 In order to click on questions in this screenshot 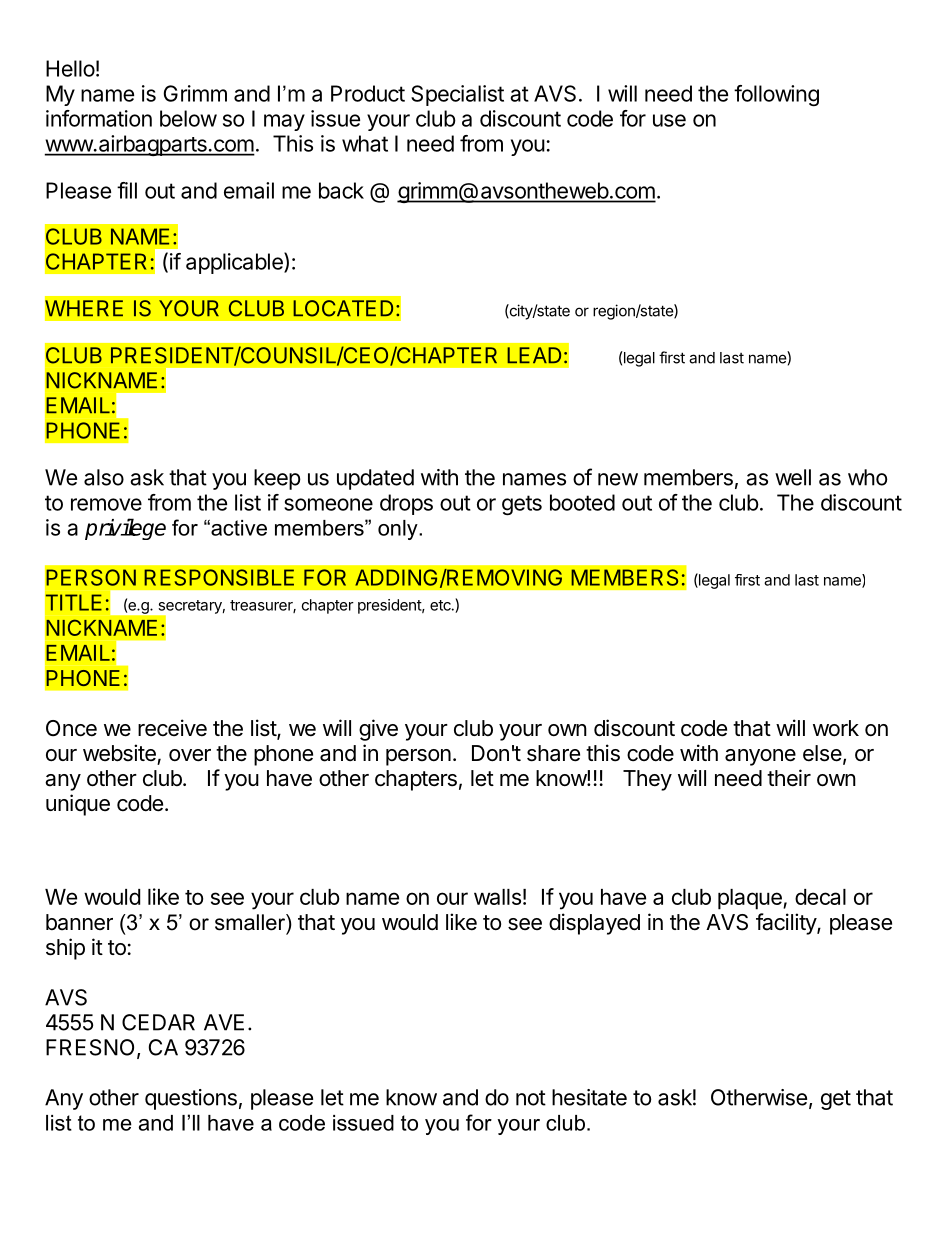, I will do `click(191, 1099)`.
